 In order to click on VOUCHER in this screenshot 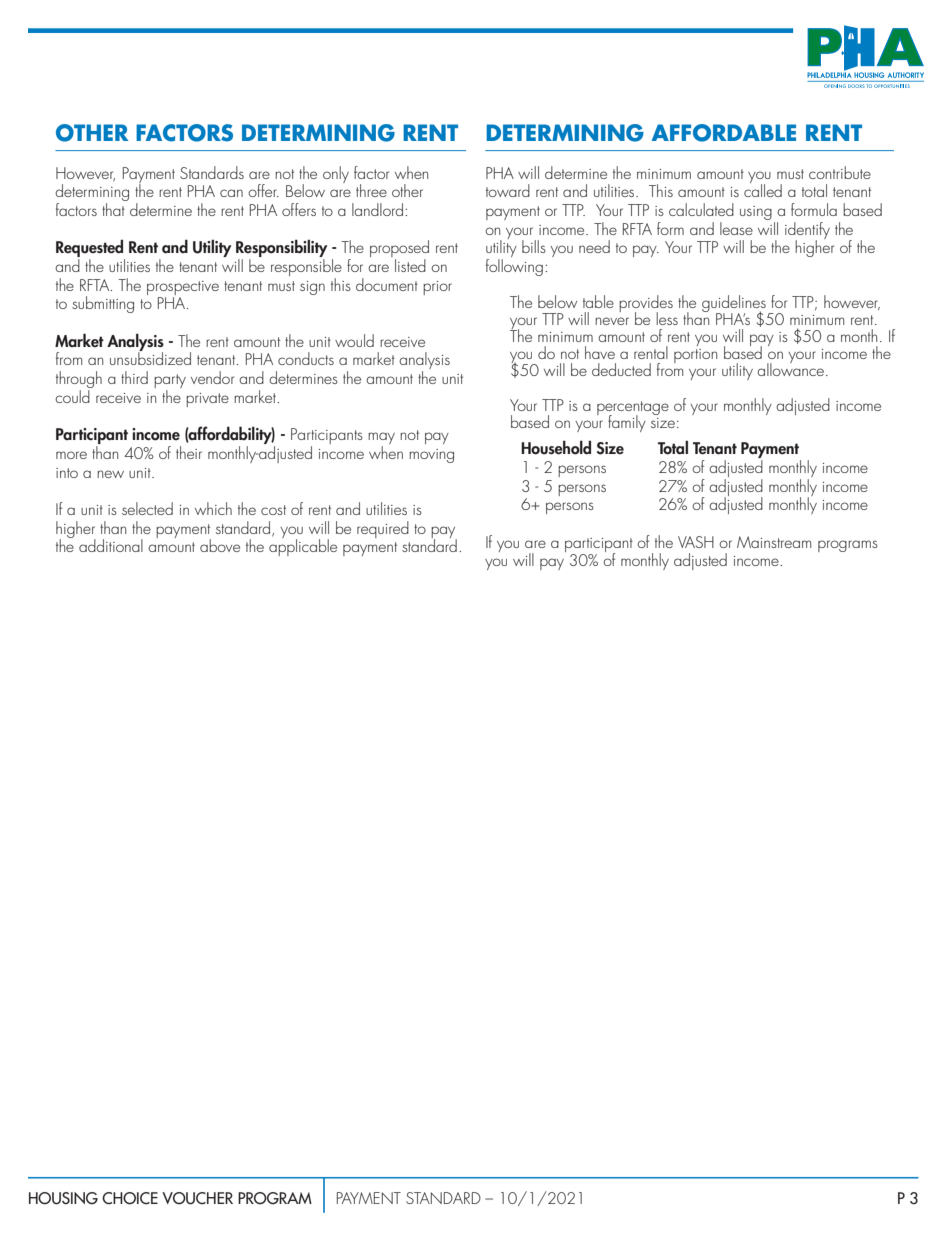, I will do `click(197, 1198)`.
